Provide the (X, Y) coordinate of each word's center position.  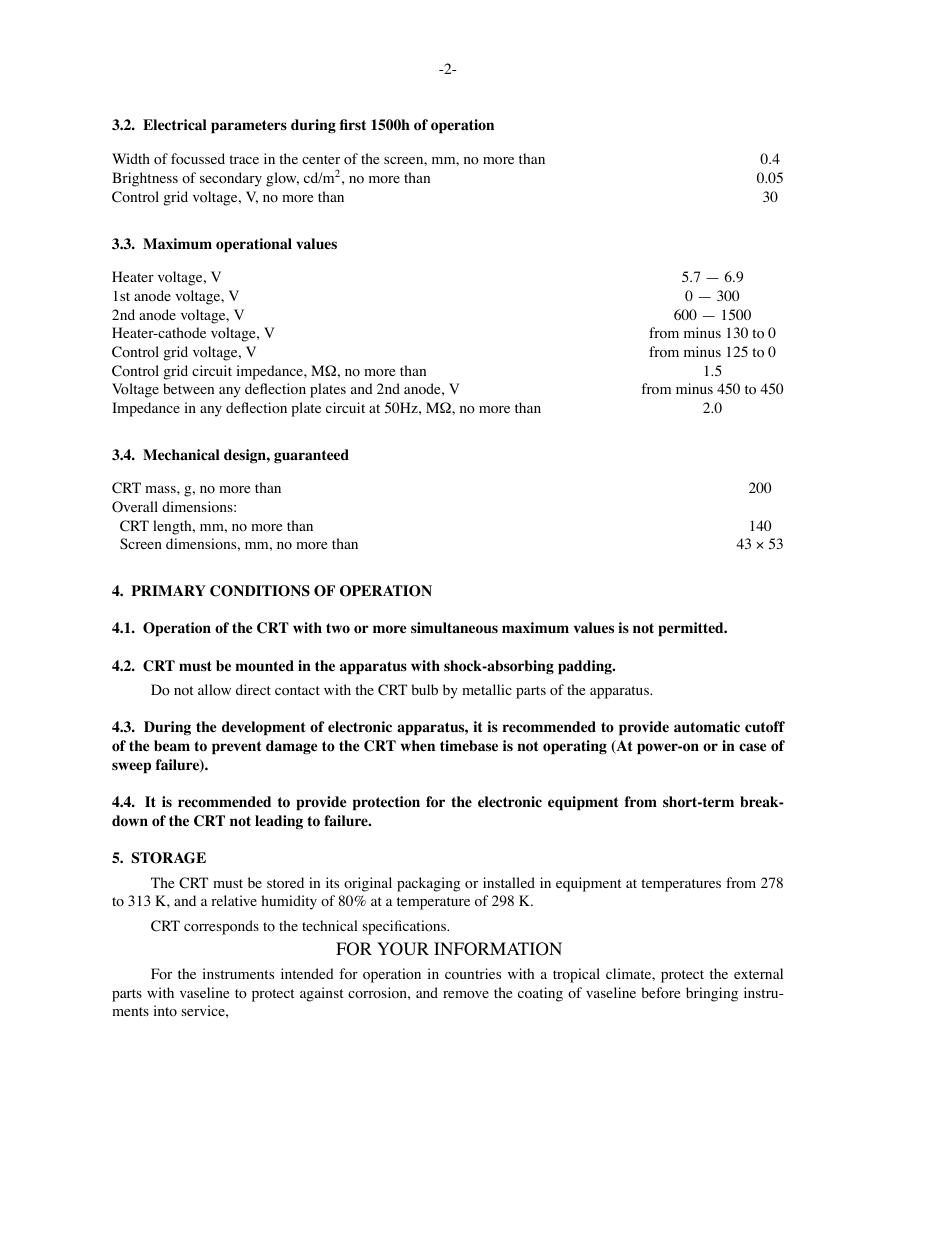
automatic (707, 727)
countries (473, 974)
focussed (198, 159)
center (321, 159)
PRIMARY (168, 590)
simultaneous (454, 628)
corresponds (221, 927)
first (353, 124)
